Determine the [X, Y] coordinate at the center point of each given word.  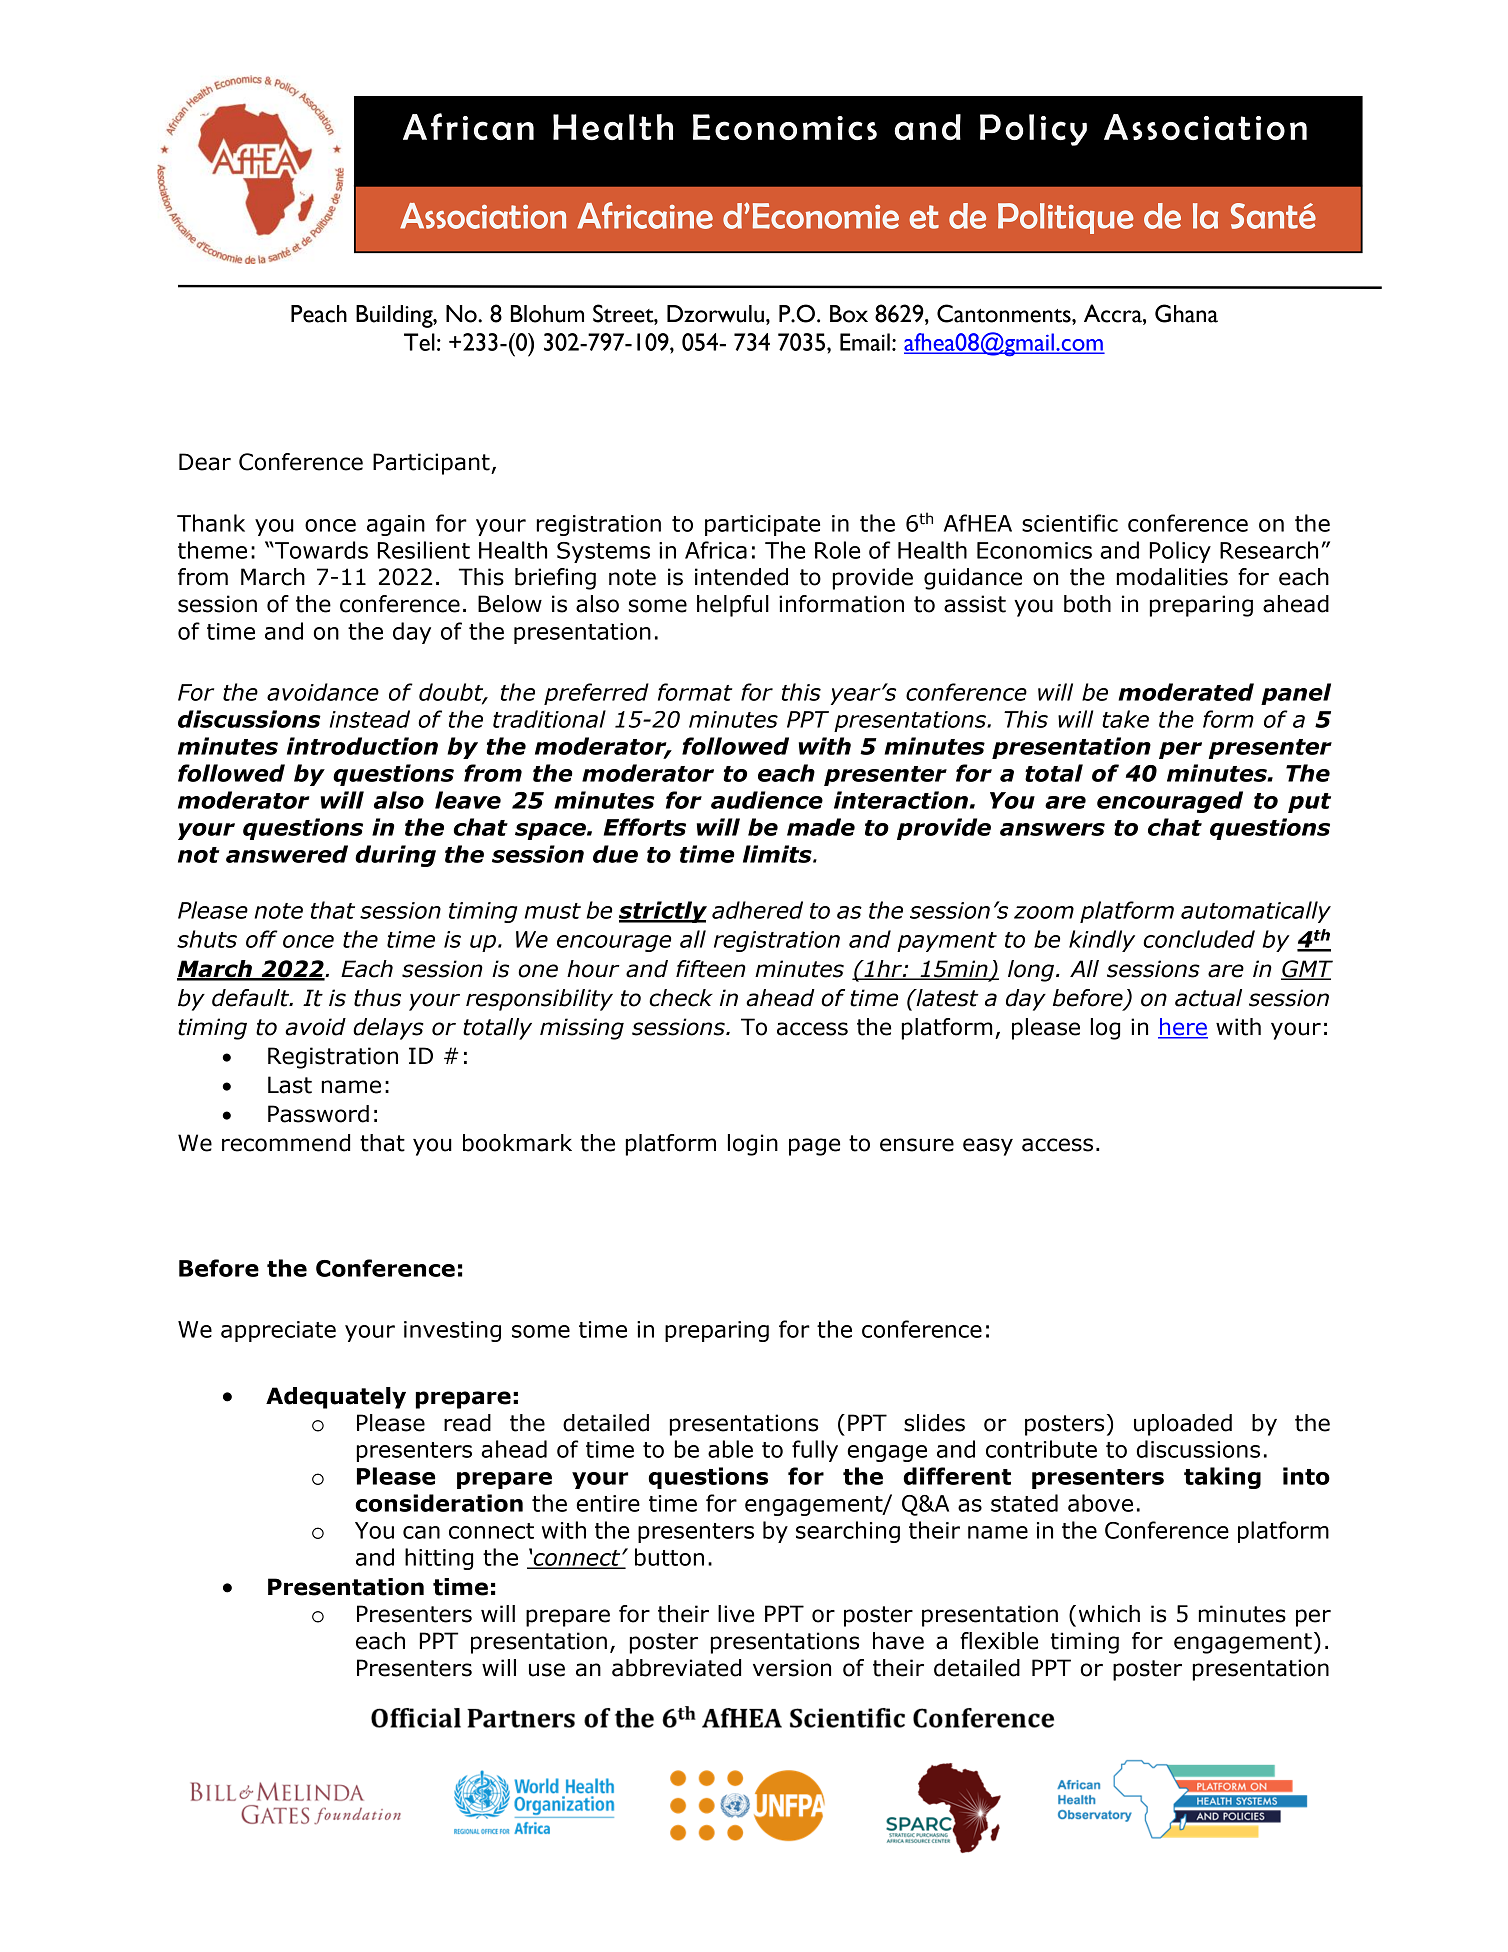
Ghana [1186, 313]
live [736, 1614]
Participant [432, 464]
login [753, 1145]
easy [988, 1147]
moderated [1186, 692]
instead [370, 719]
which [1109, 1614]
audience [767, 800]
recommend [286, 1143]
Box [849, 314]
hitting [439, 1559]
